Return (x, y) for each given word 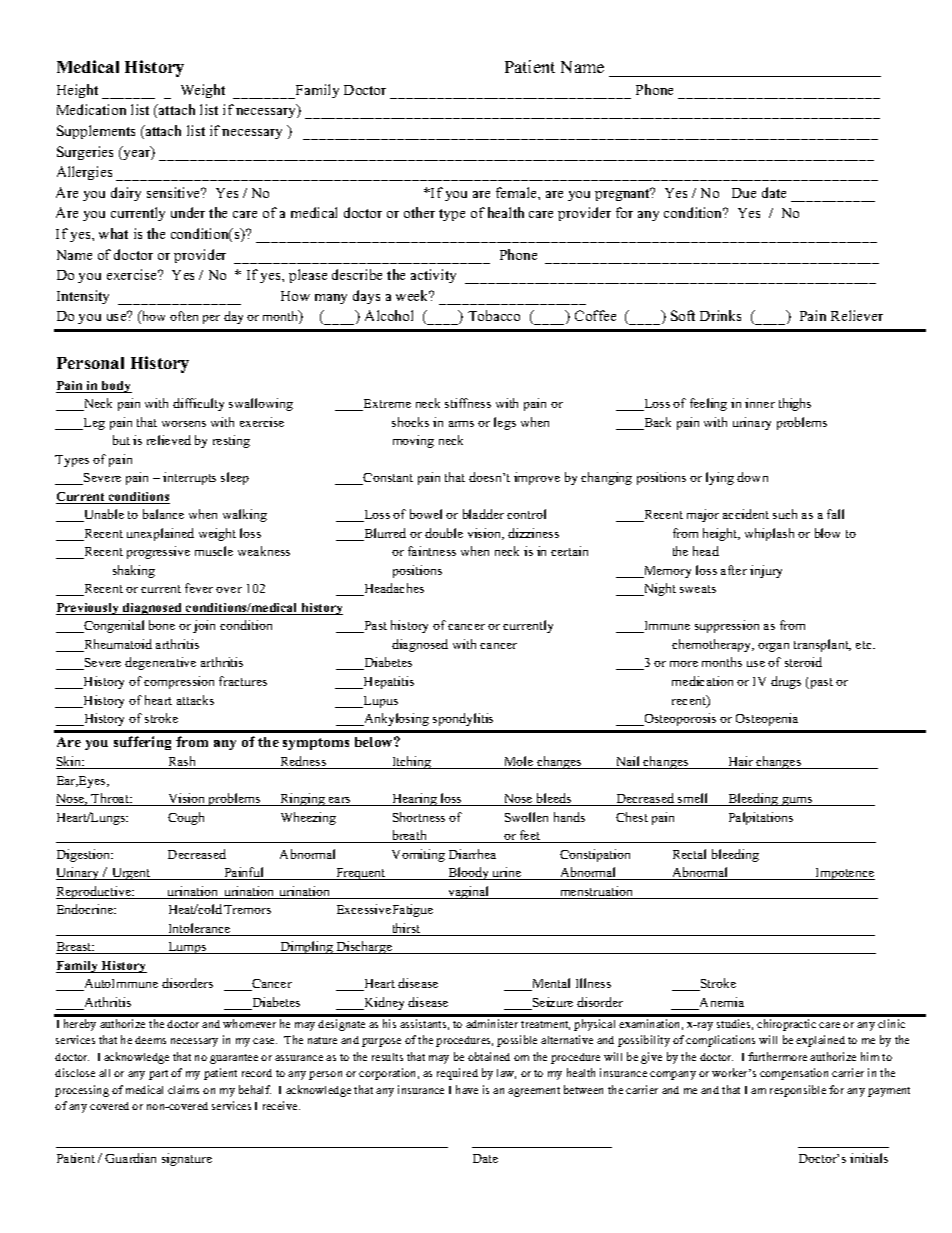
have (467, 1089)
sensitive (175, 192)
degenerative (160, 663)
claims (183, 1089)
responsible (798, 1091)
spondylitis (463, 719)
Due (744, 193)
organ (773, 647)
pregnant (623, 194)
